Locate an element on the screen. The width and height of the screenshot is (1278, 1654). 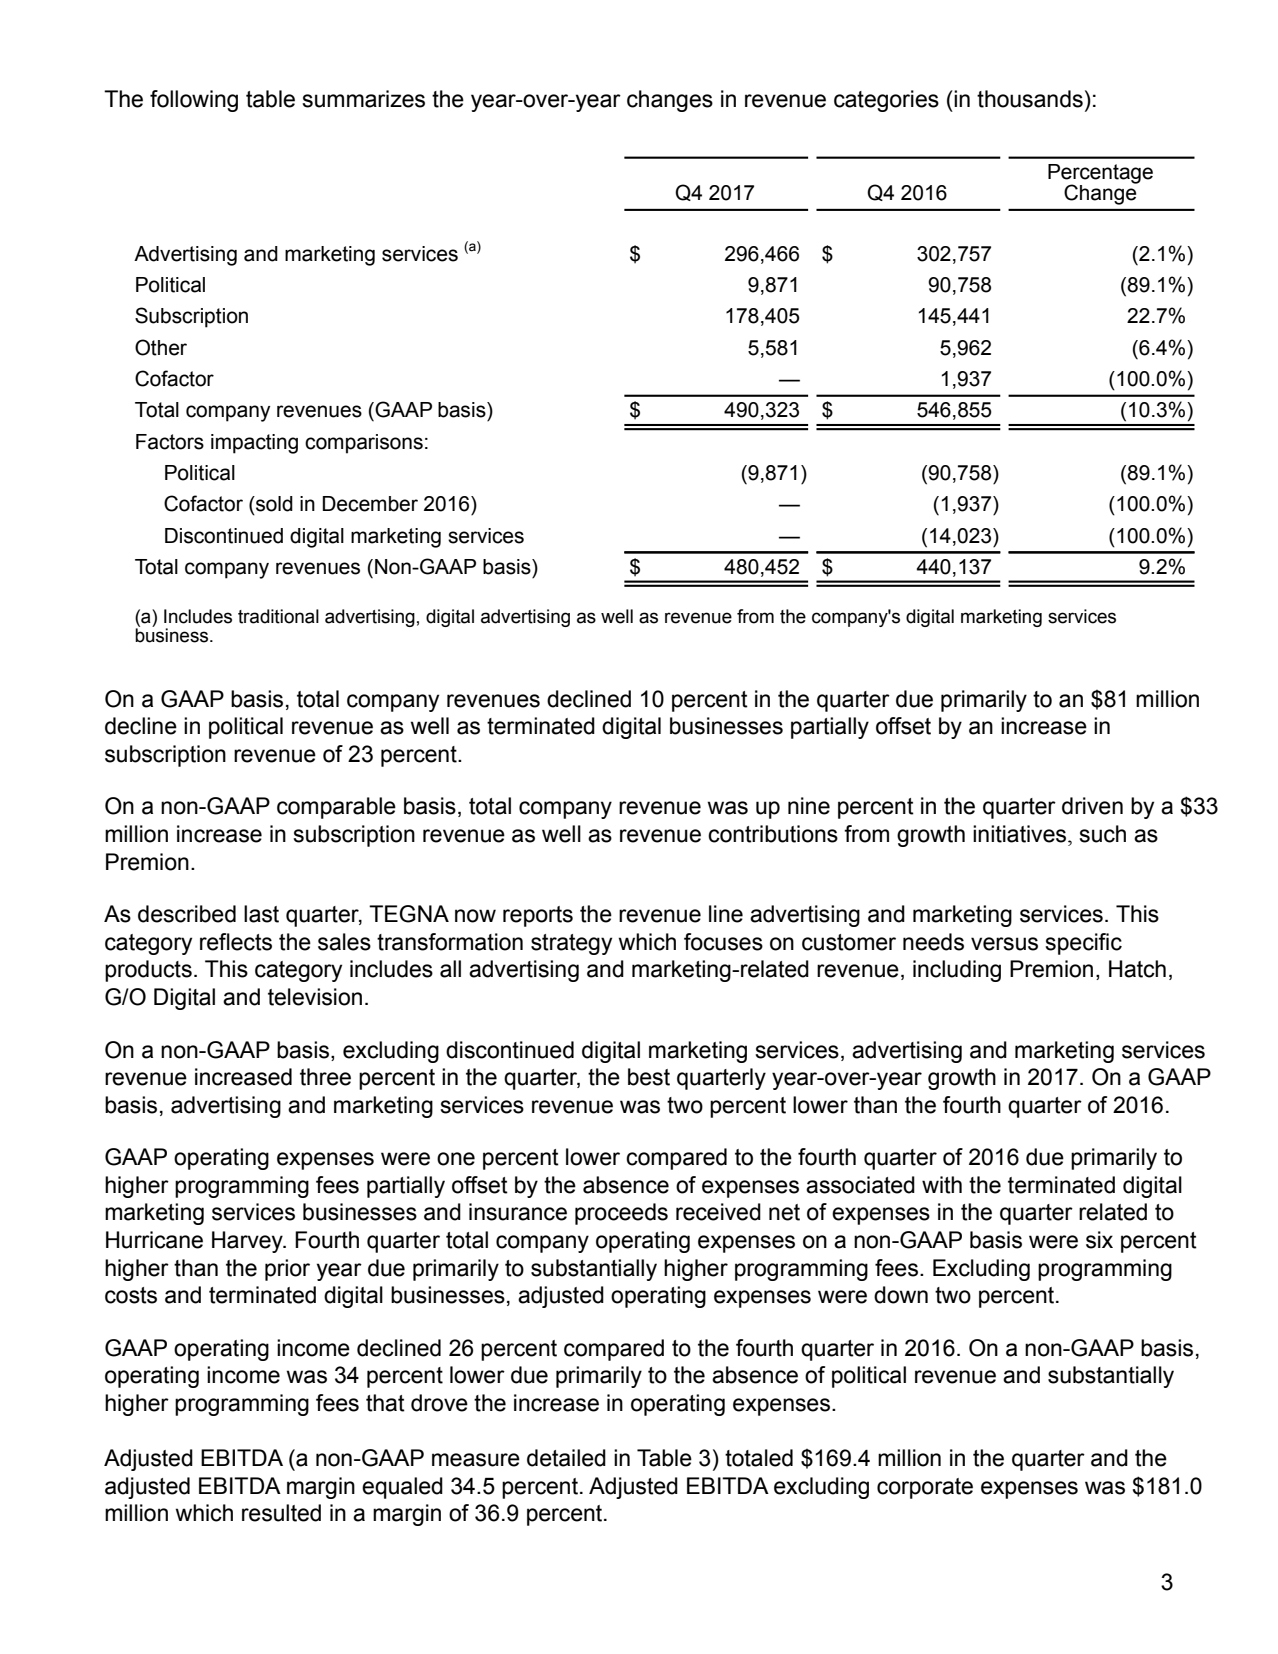
comparable is located at coordinates (336, 808).
